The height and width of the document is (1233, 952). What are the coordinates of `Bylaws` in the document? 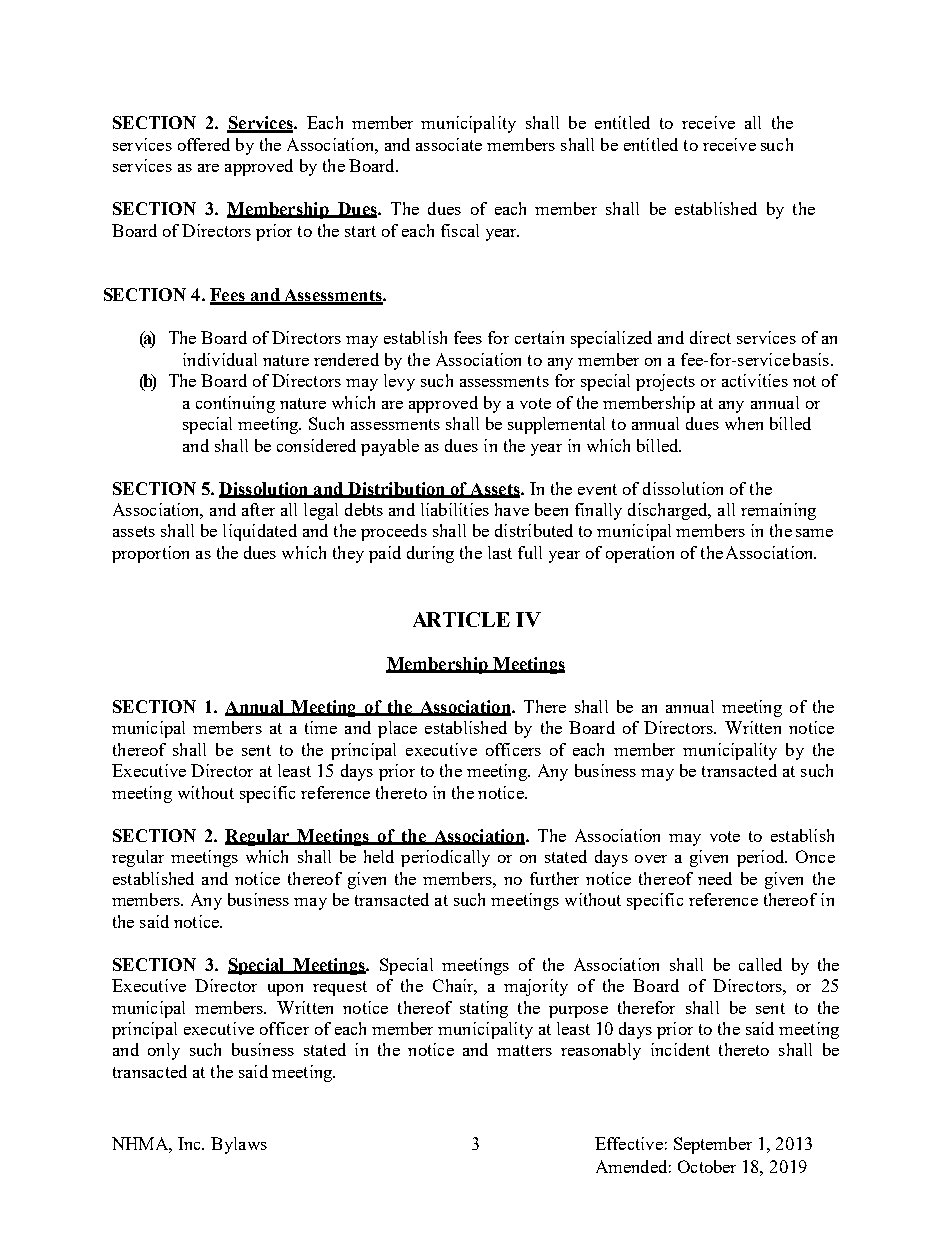 It's located at (239, 1145).
